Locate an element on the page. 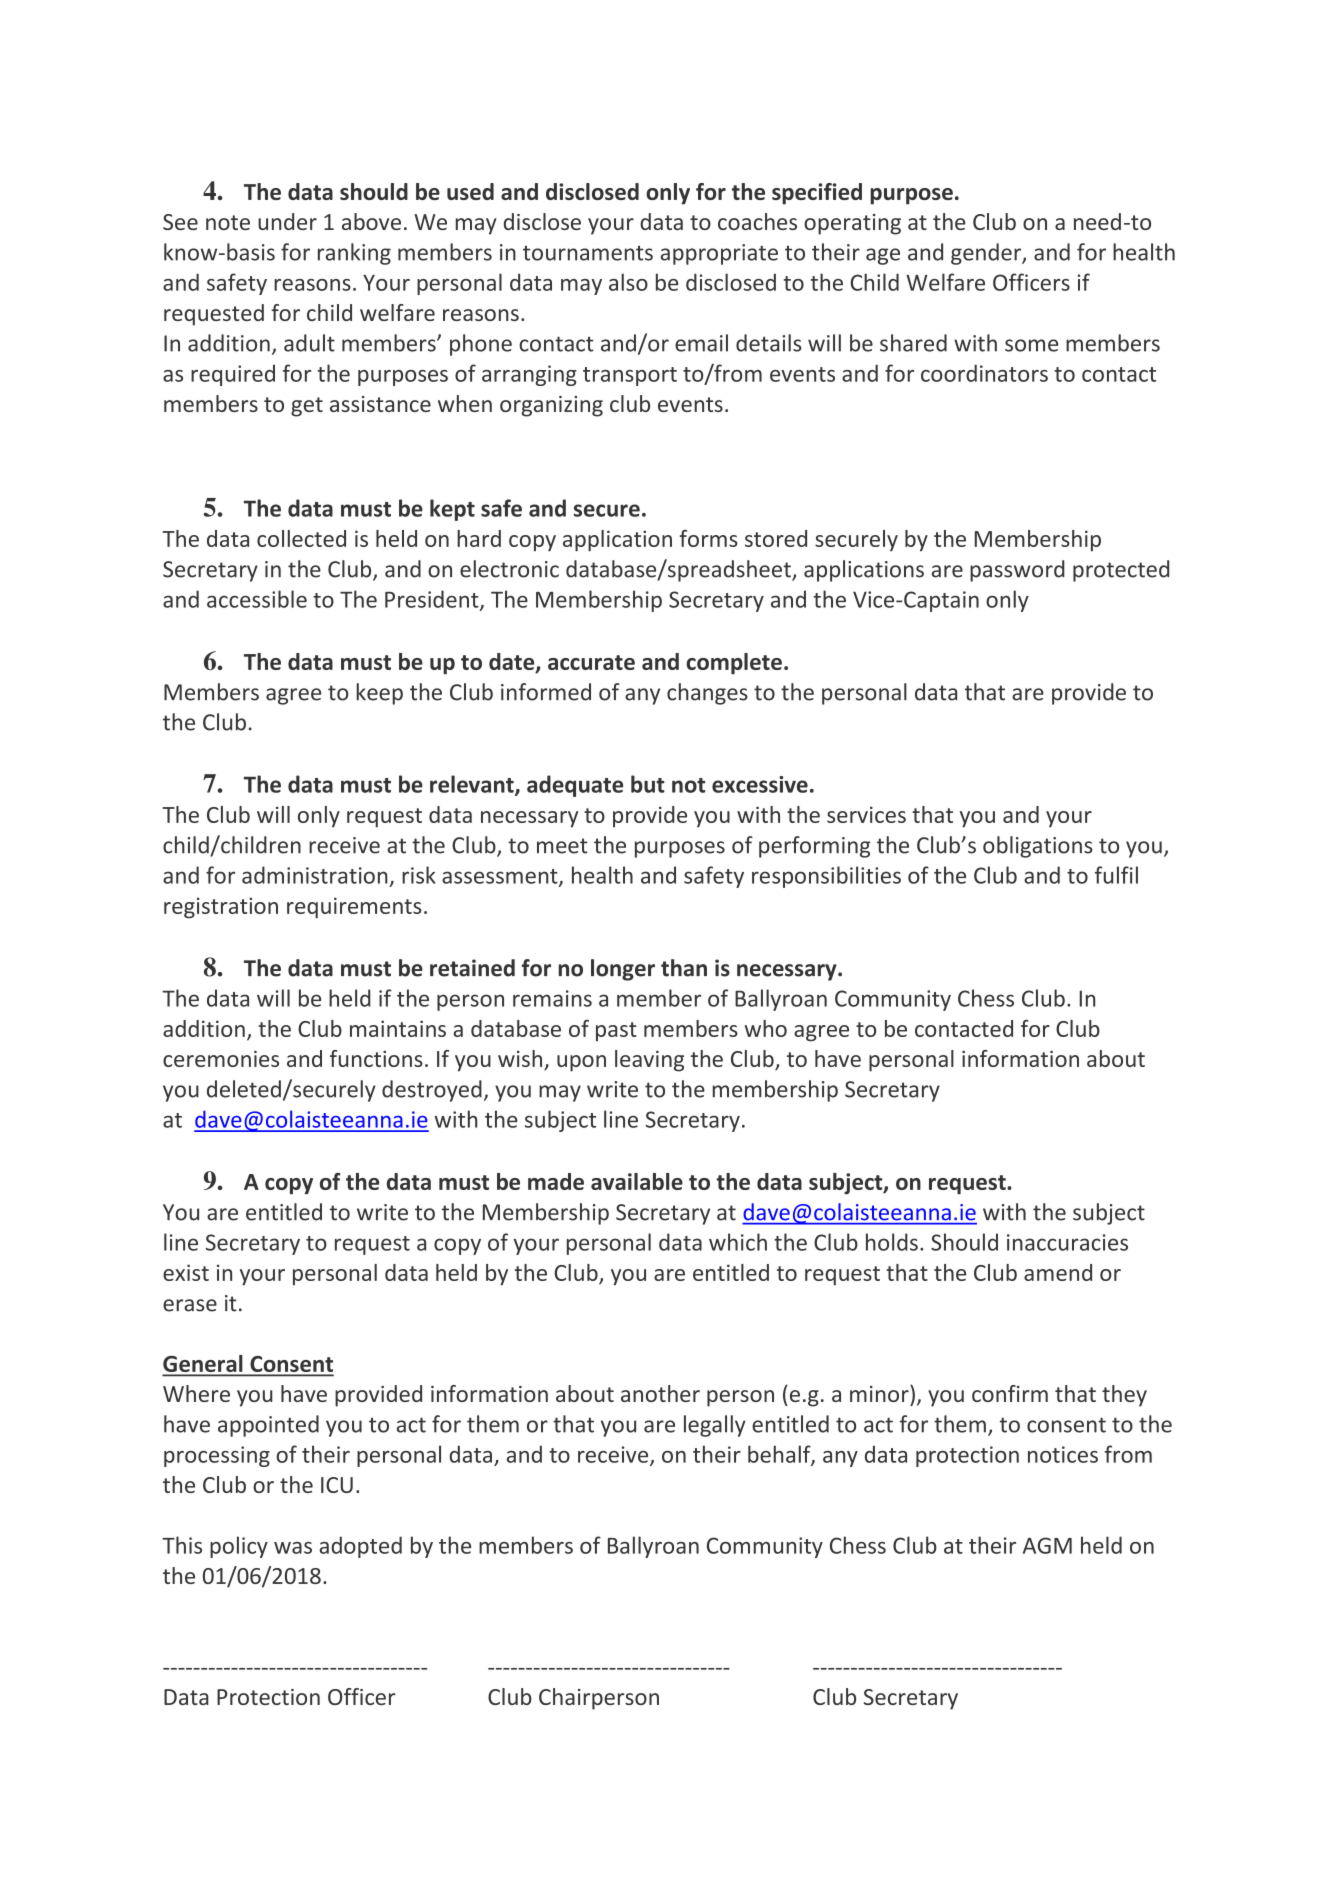 The image size is (1343, 1900). ICU is located at coordinates (337, 1485).
